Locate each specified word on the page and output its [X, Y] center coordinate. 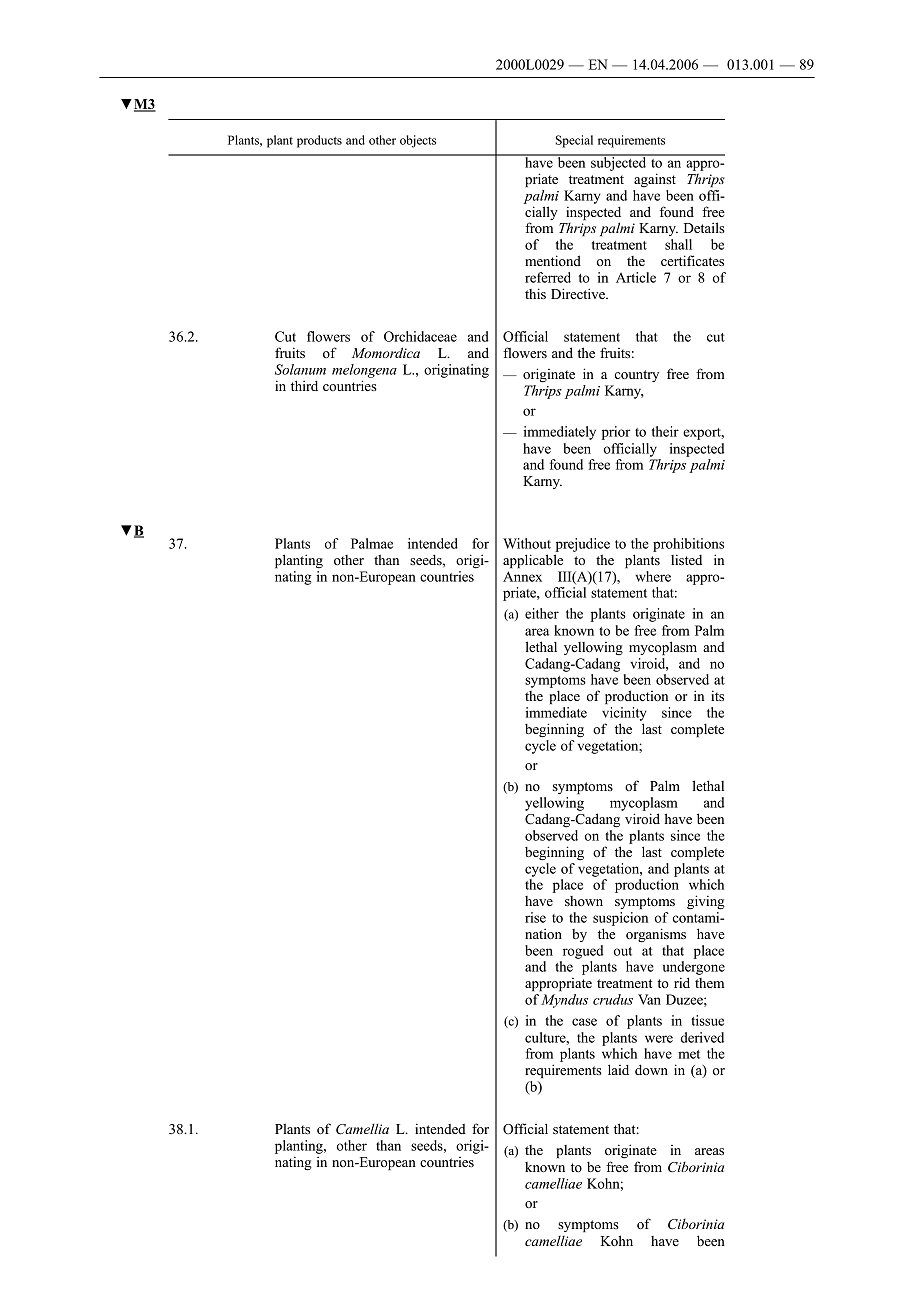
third [304, 385]
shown [584, 901]
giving [706, 902]
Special [574, 141]
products [319, 141]
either [542, 613]
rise [535, 917]
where [653, 576]
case [584, 1022]
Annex [522, 576]
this [535, 293]
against [655, 180]
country [637, 376]
